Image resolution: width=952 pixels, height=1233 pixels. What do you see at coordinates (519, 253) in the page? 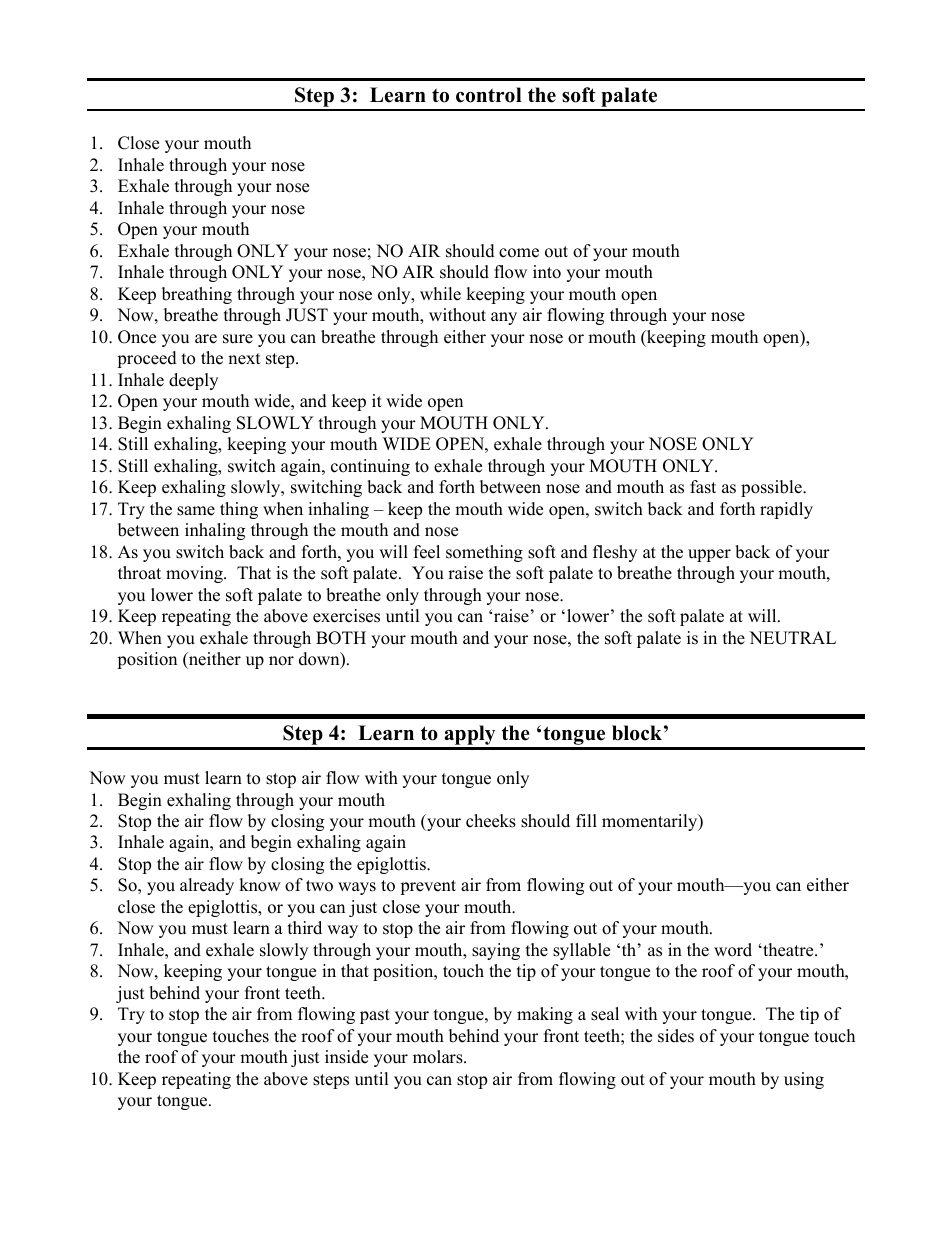
I see `come` at bounding box center [519, 253].
